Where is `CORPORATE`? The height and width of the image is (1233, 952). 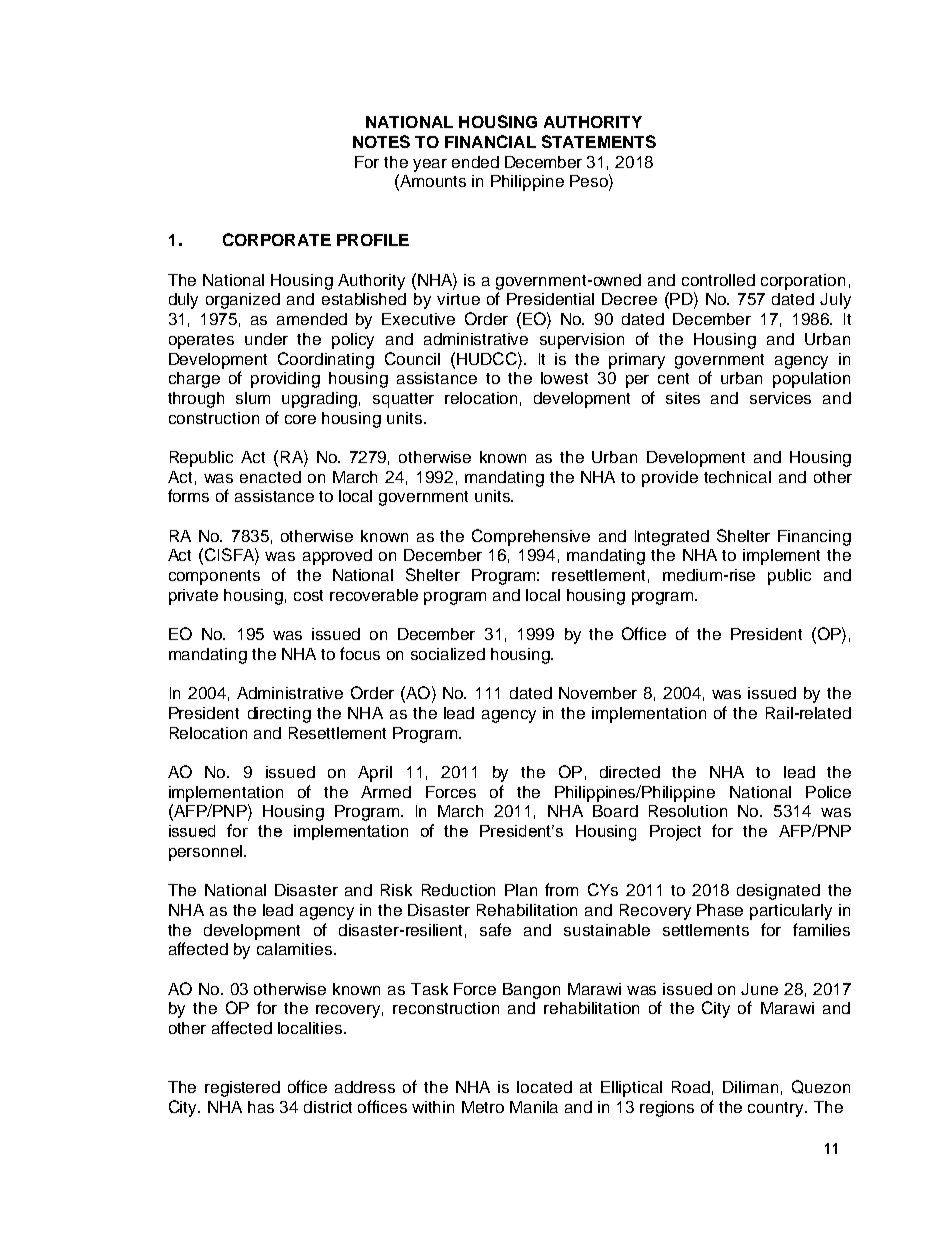 CORPORATE is located at coordinates (277, 239).
